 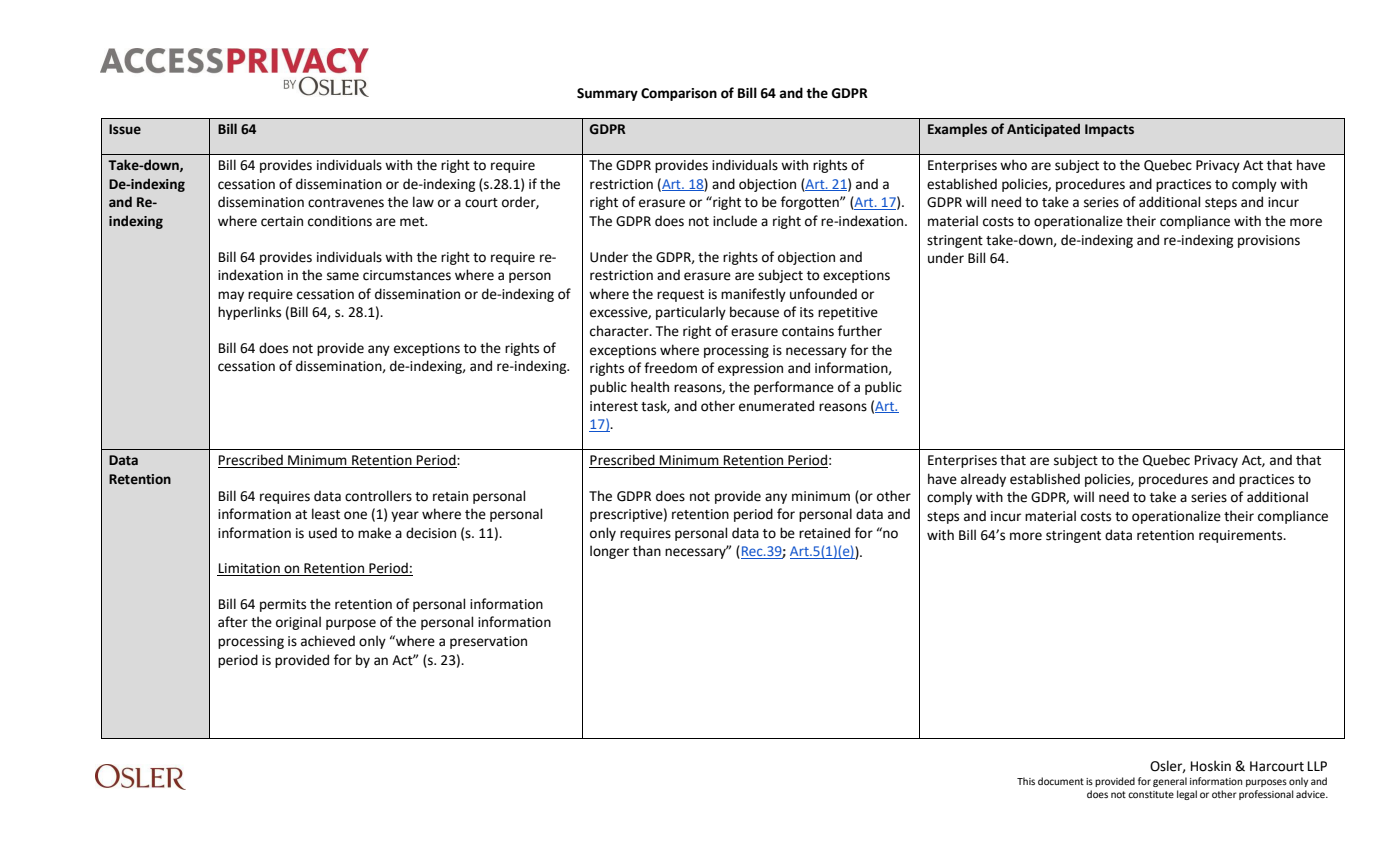 What do you see at coordinates (125, 129) in the screenshot?
I see `Issue` at bounding box center [125, 129].
